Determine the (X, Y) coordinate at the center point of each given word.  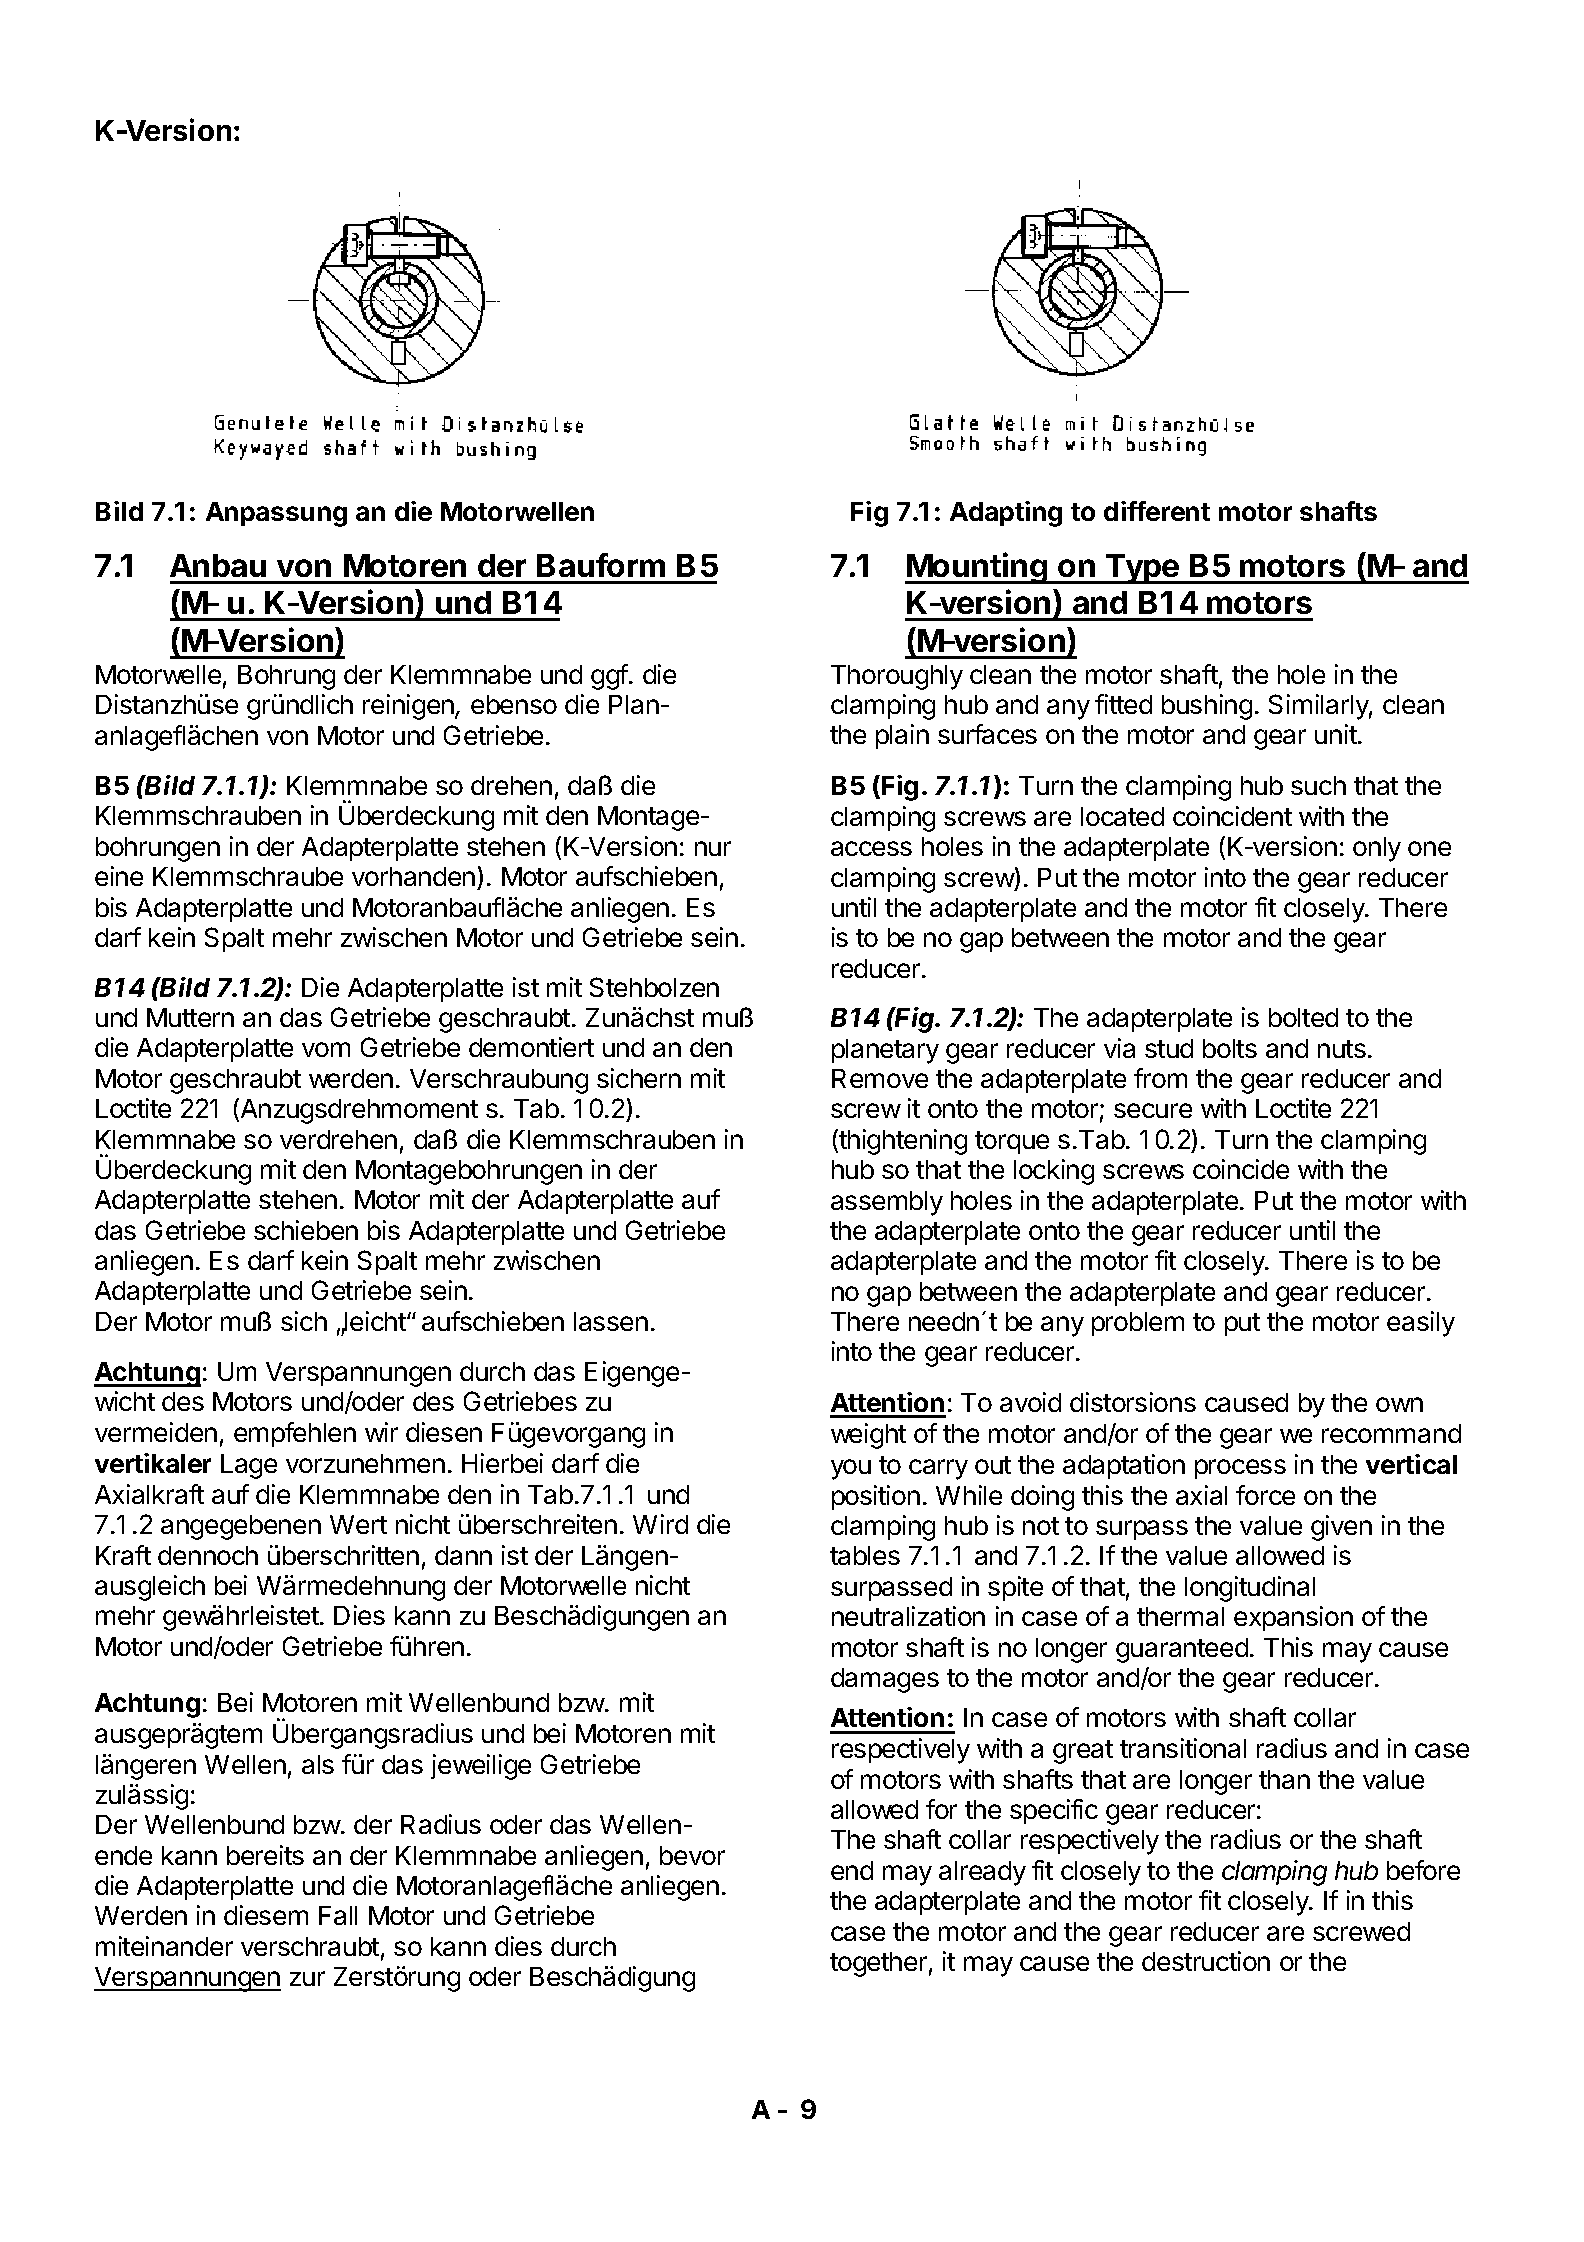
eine (119, 876)
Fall (338, 1915)
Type (1142, 569)
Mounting (977, 568)
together (878, 1964)
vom (326, 1049)
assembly (887, 1203)
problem (1138, 1324)
